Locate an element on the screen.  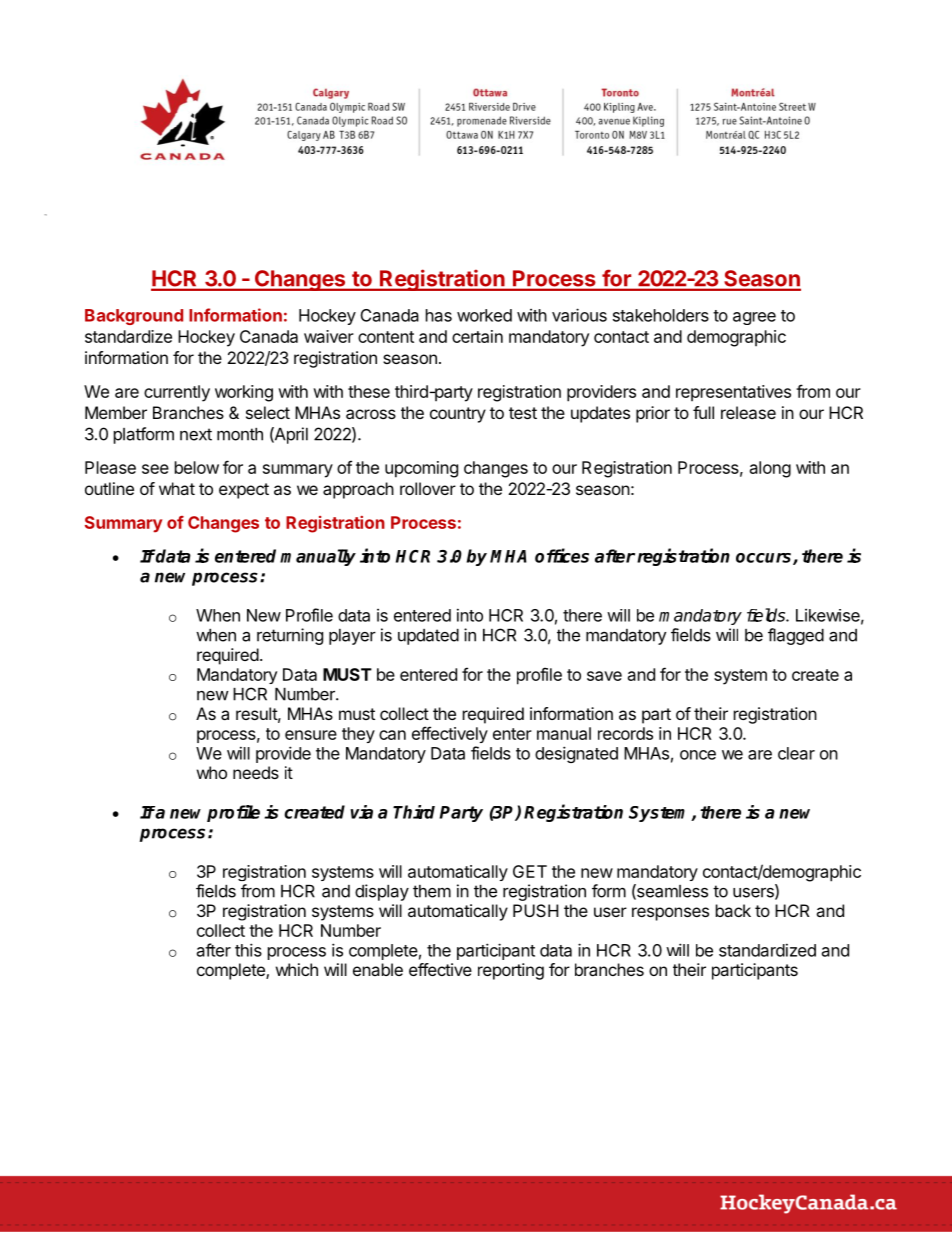
they is located at coordinates (358, 735).
